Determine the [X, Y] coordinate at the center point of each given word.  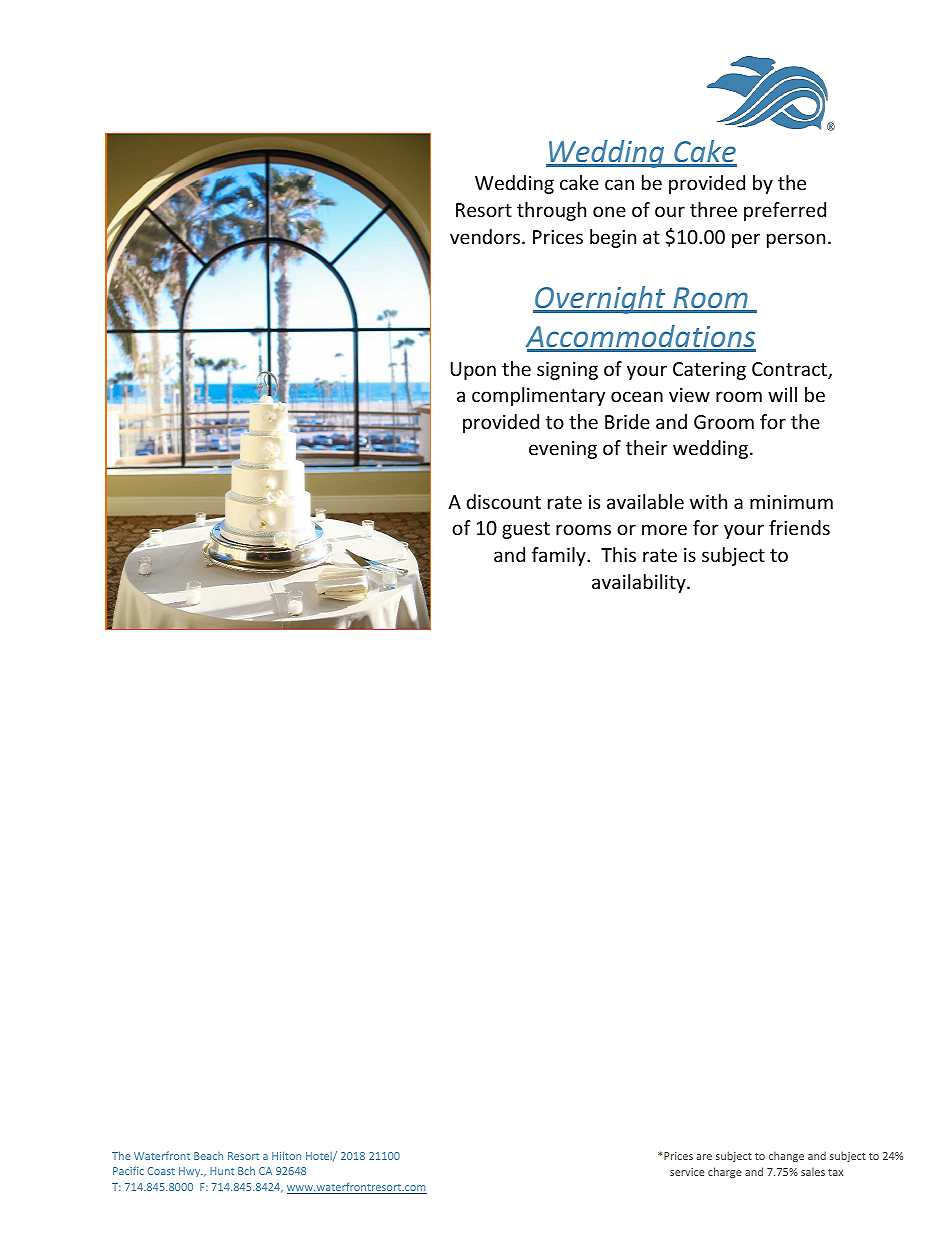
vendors [486, 236]
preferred [785, 211]
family [560, 556]
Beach [208, 1156]
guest [526, 530]
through [551, 211]
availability [640, 583]
